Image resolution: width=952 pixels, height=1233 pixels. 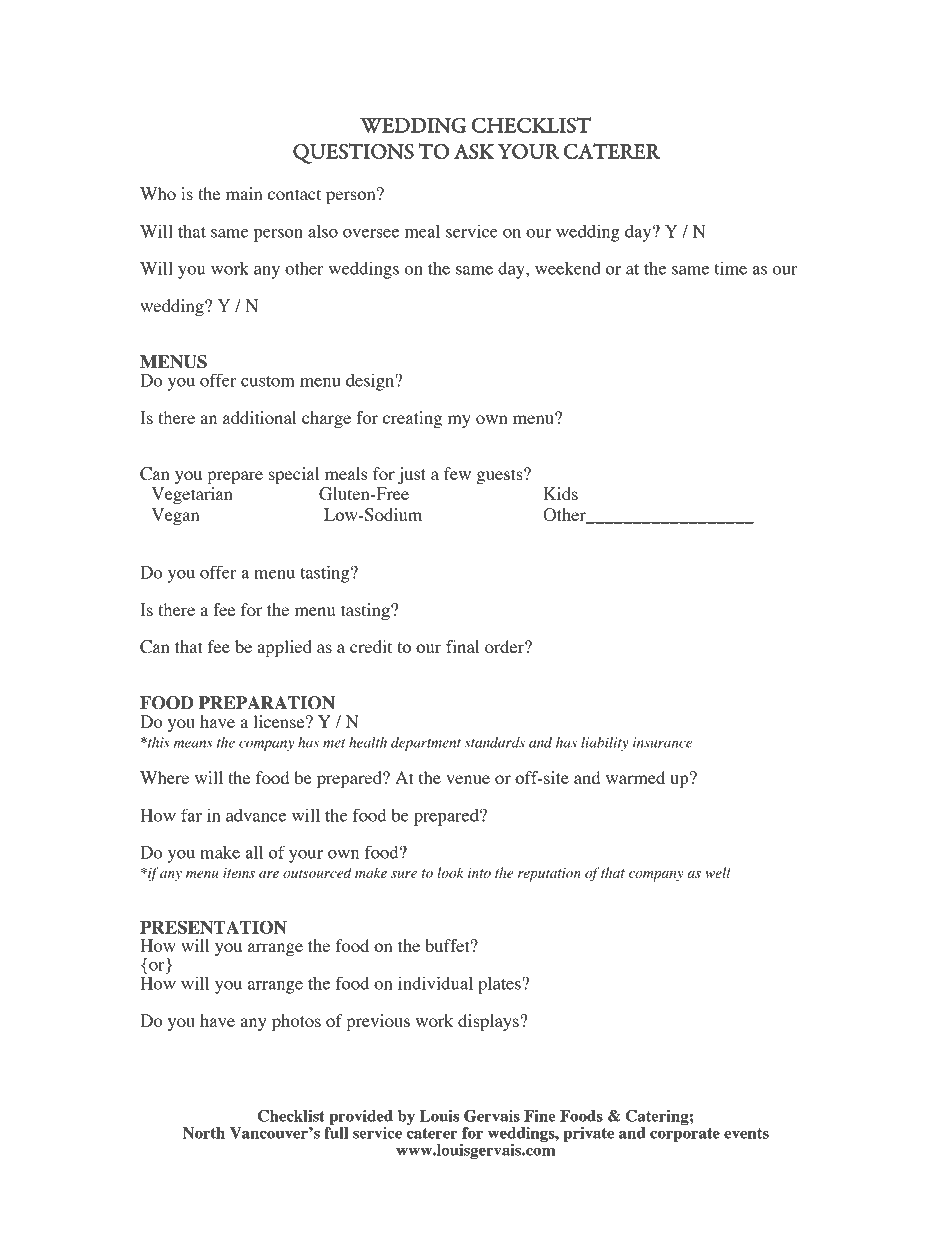 What do you see at coordinates (468, 779) in the screenshot?
I see `venue` at bounding box center [468, 779].
